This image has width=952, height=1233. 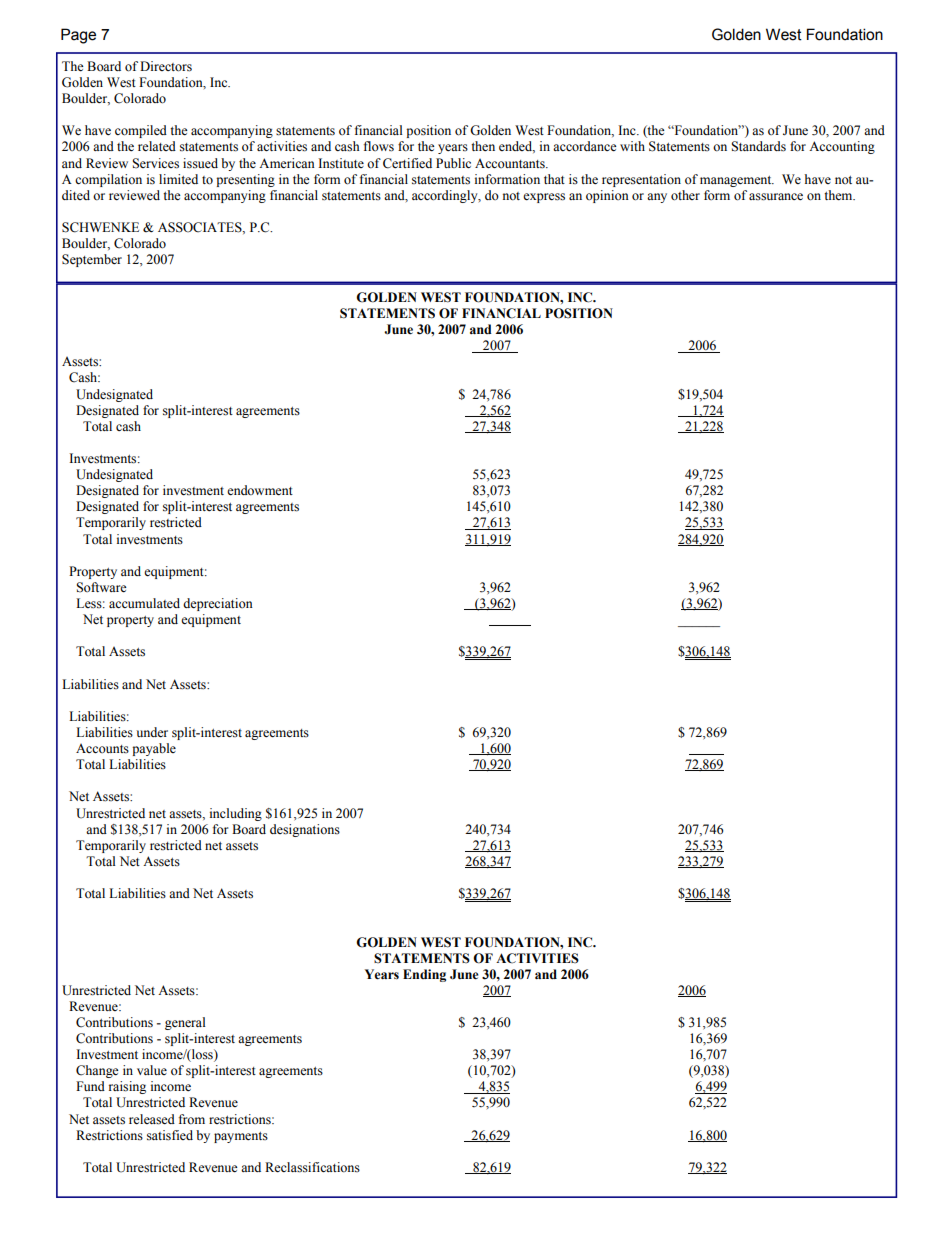 What do you see at coordinates (218, 604) in the image?
I see `depreciation` at bounding box center [218, 604].
